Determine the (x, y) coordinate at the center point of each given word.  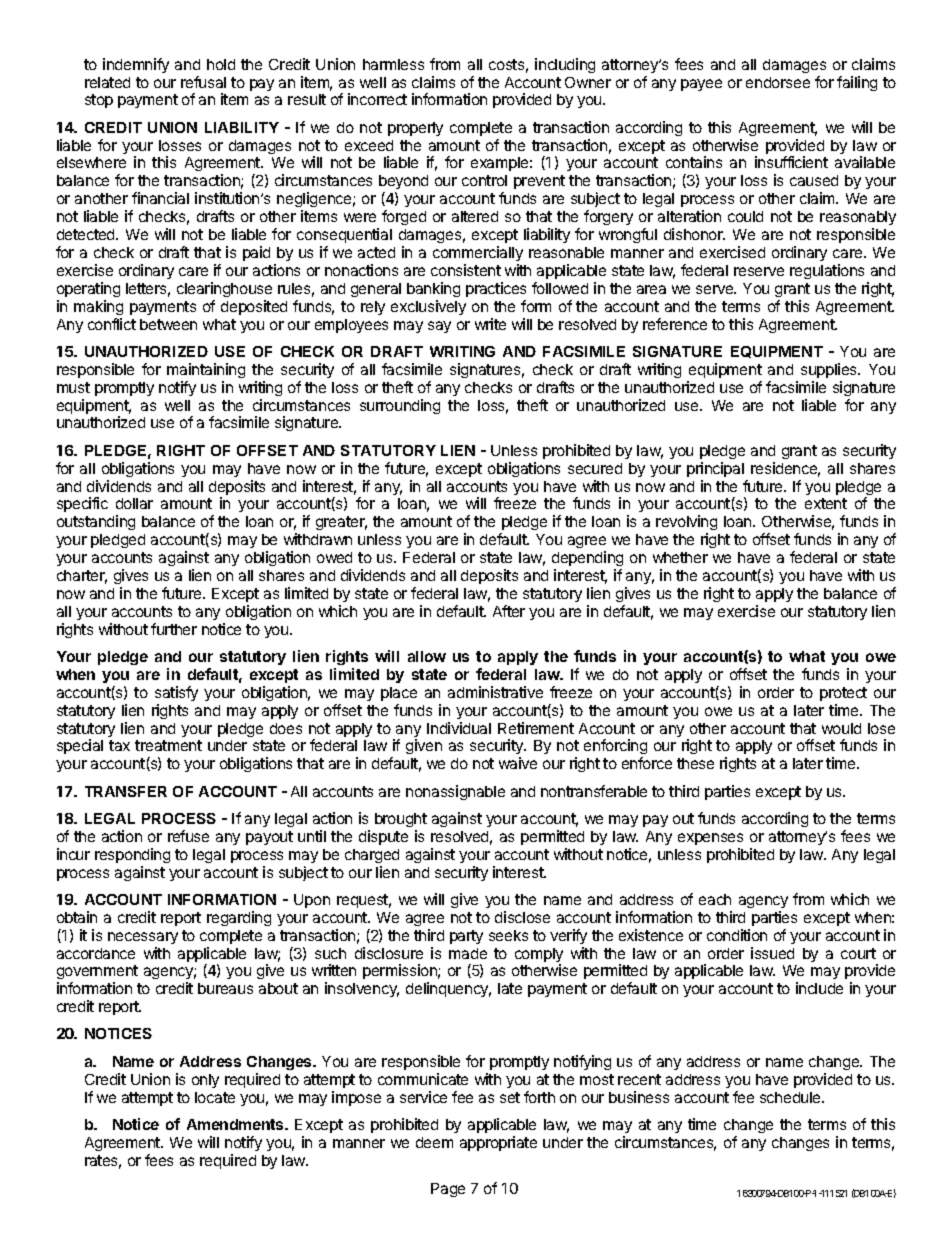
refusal (203, 82)
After (509, 611)
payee (701, 85)
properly (415, 129)
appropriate (498, 1143)
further (174, 629)
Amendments (236, 1124)
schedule (791, 1097)
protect (843, 694)
